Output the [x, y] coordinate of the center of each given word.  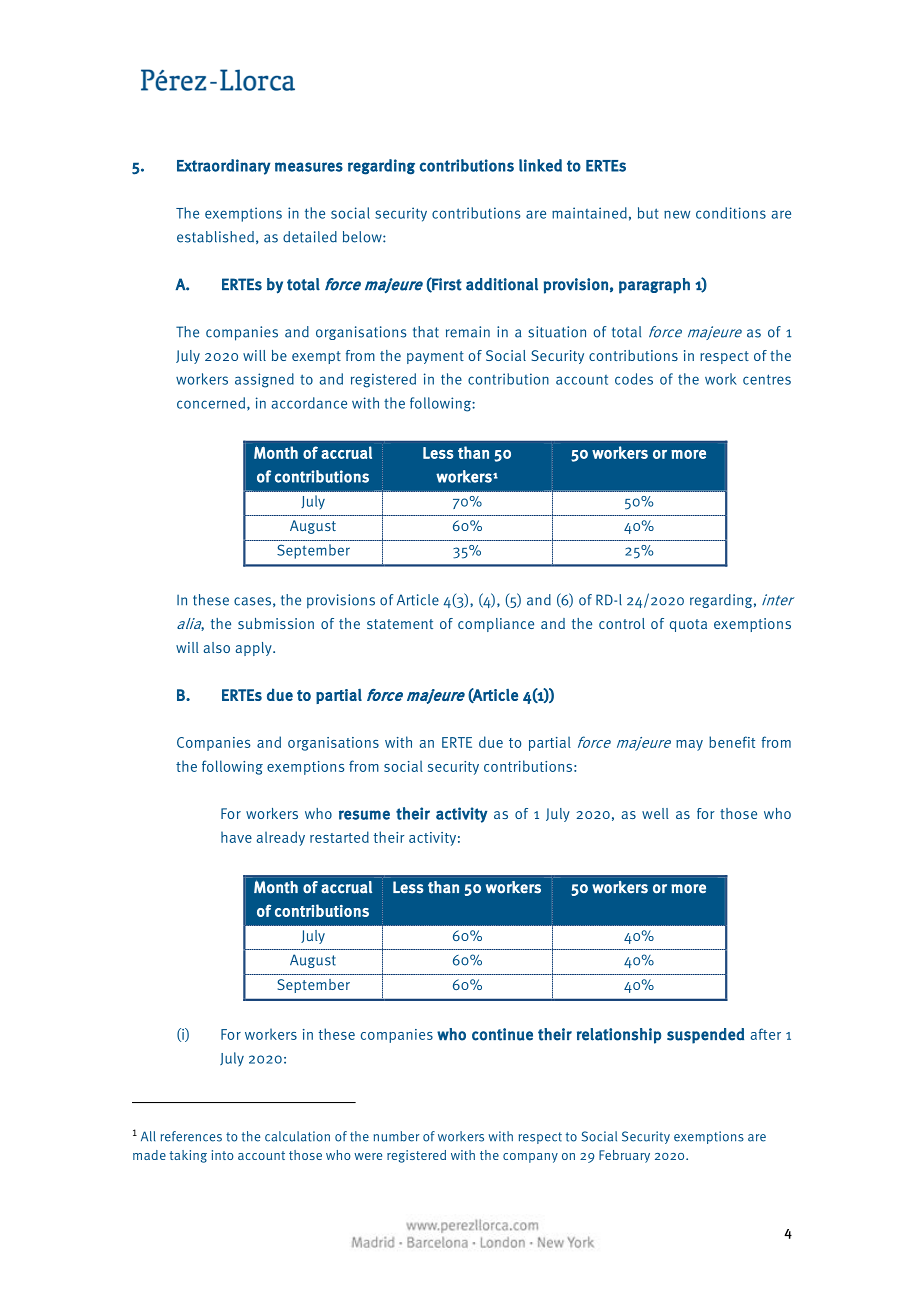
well [655, 813]
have [236, 837]
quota [688, 625]
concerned [212, 404]
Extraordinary [224, 167]
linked [540, 165]
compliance [496, 625]
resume [364, 815]
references [191, 1136]
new [677, 214]
